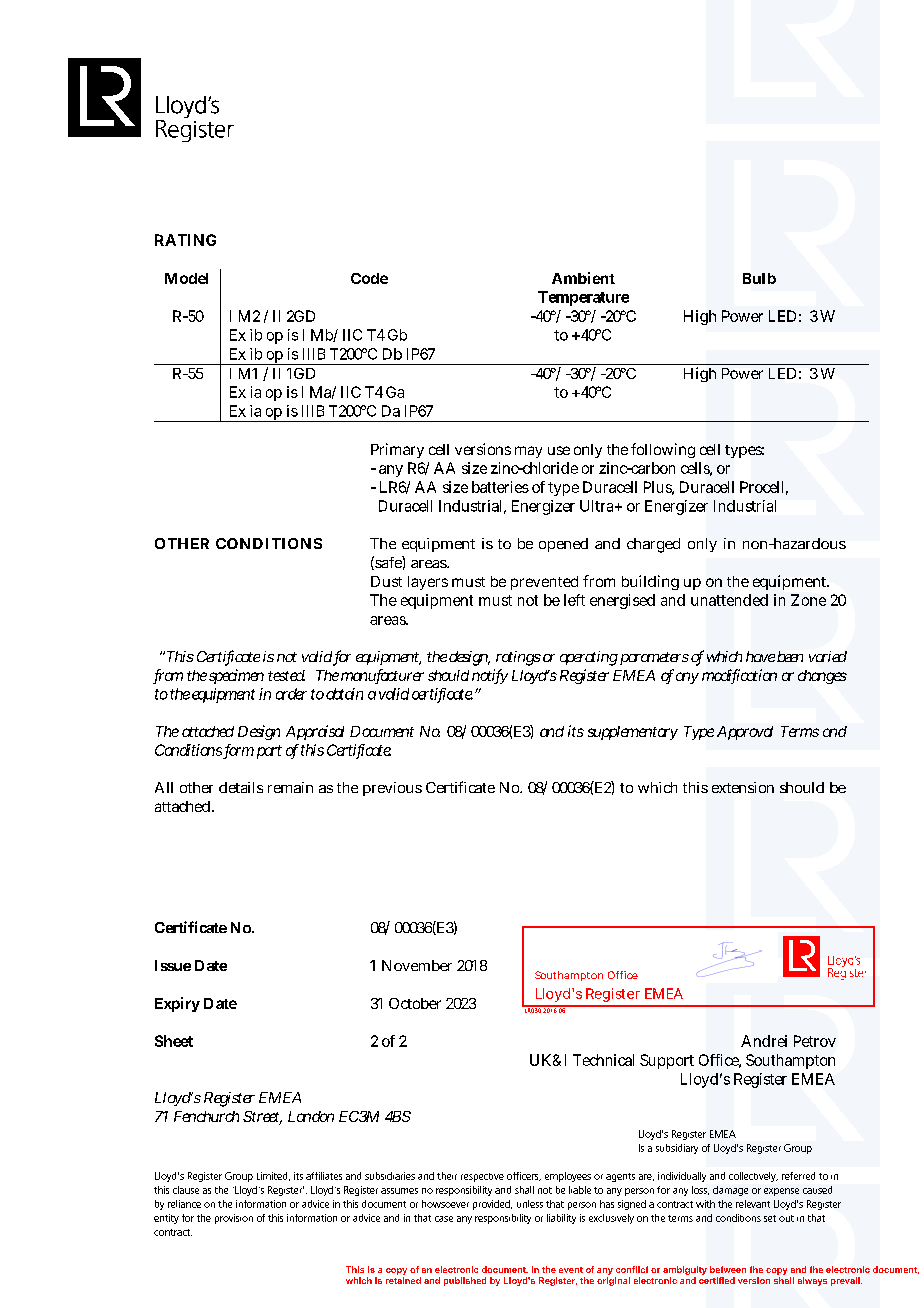 Image resolution: width=924 pixels, height=1308 pixels. Describe the element at coordinates (760, 656) in the document. I see `have` at that location.
